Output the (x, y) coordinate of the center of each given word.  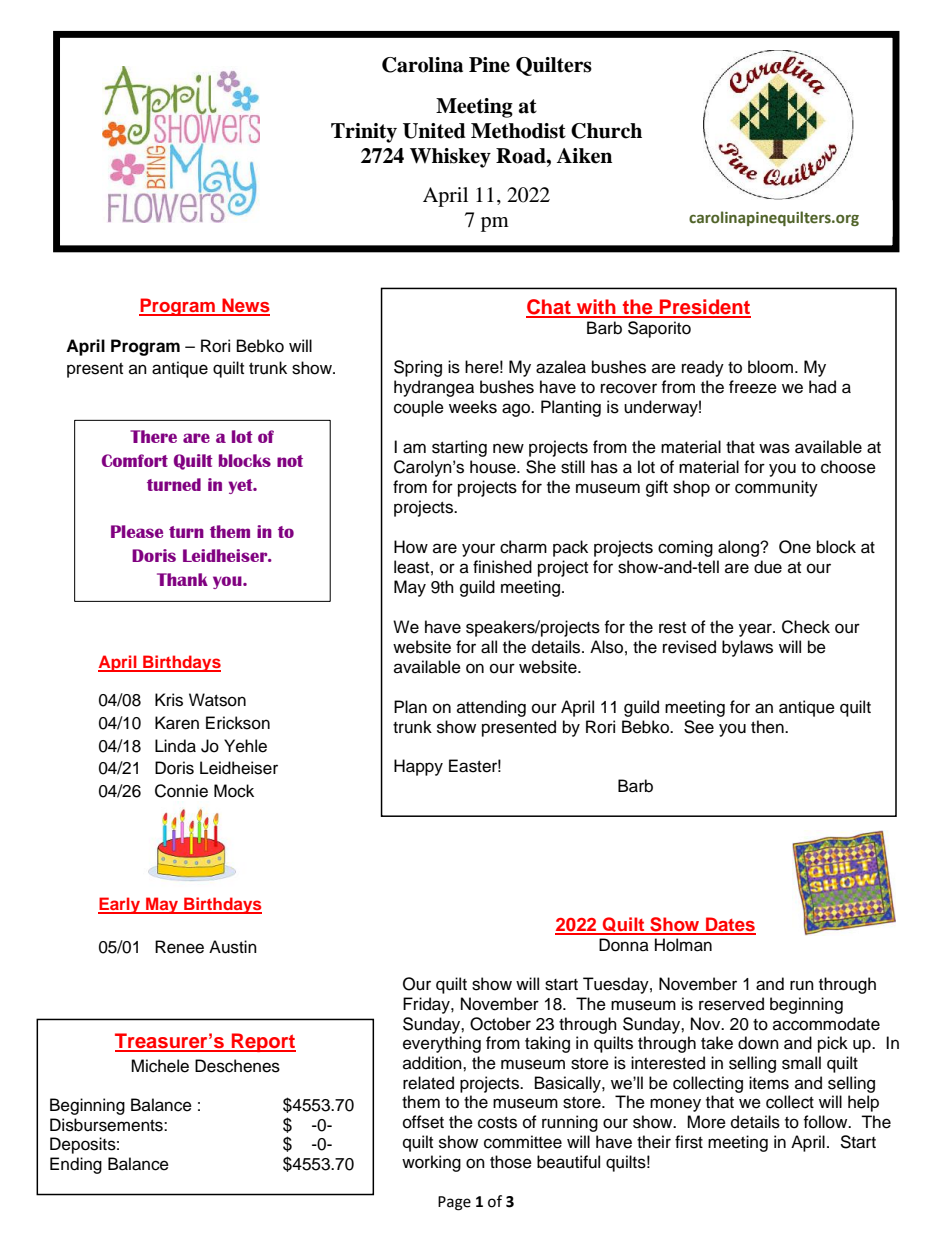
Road (522, 156)
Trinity (364, 133)
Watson (217, 700)
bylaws (747, 648)
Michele (160, 1066)
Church (606, 131)
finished (502, 567)
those (511, 1162)
